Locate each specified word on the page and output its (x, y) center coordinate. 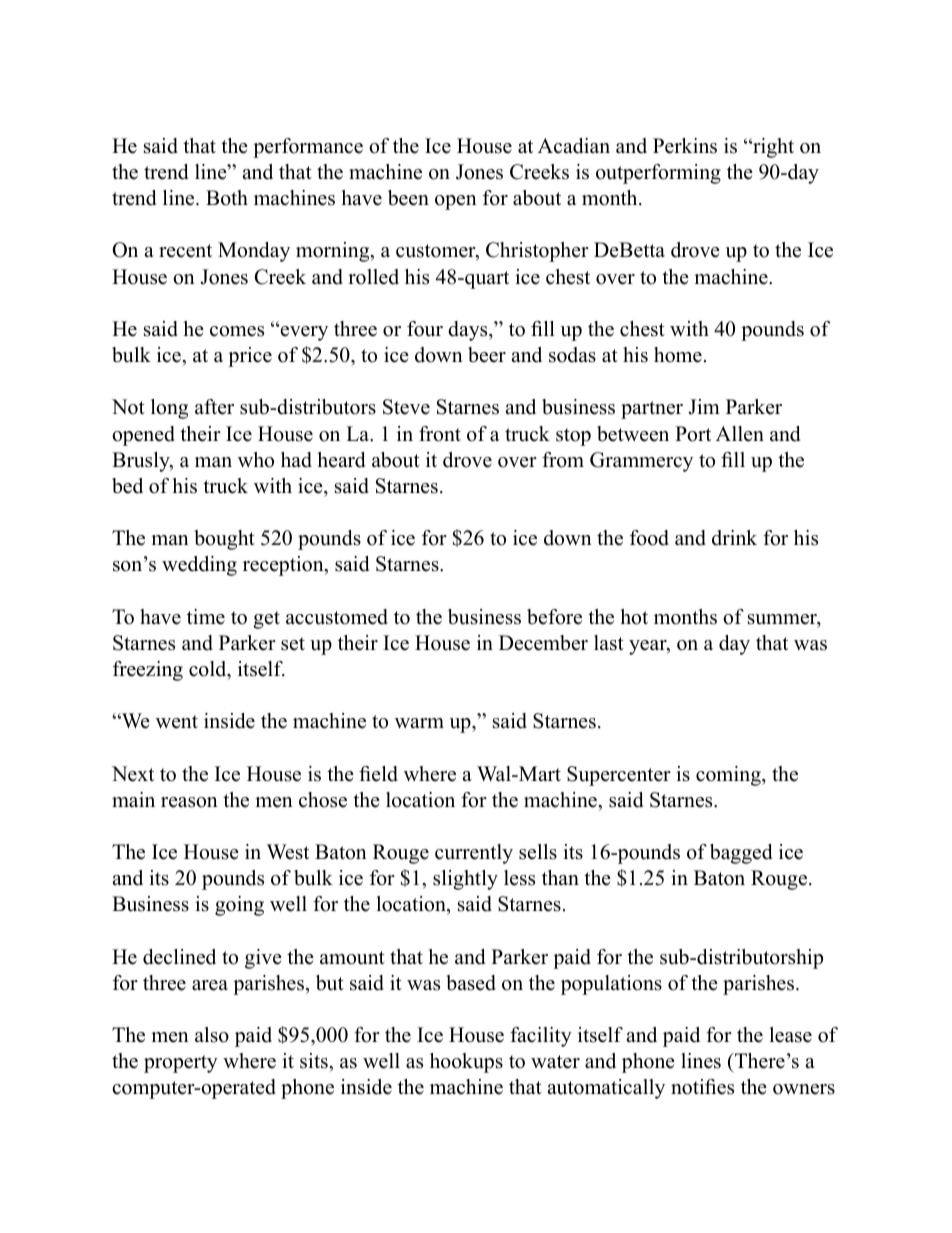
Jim (704, 407)
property (181, 1064)
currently (474, 854)
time (206, 617)
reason (189, 802)
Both (227, 198)
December (543, 643)
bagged (741, 854)
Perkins (685, 146)
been (408, 198)
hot (634, 617)
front (440, 434)
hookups (466, 1063)
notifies (702, 1087)
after (214, 407)
